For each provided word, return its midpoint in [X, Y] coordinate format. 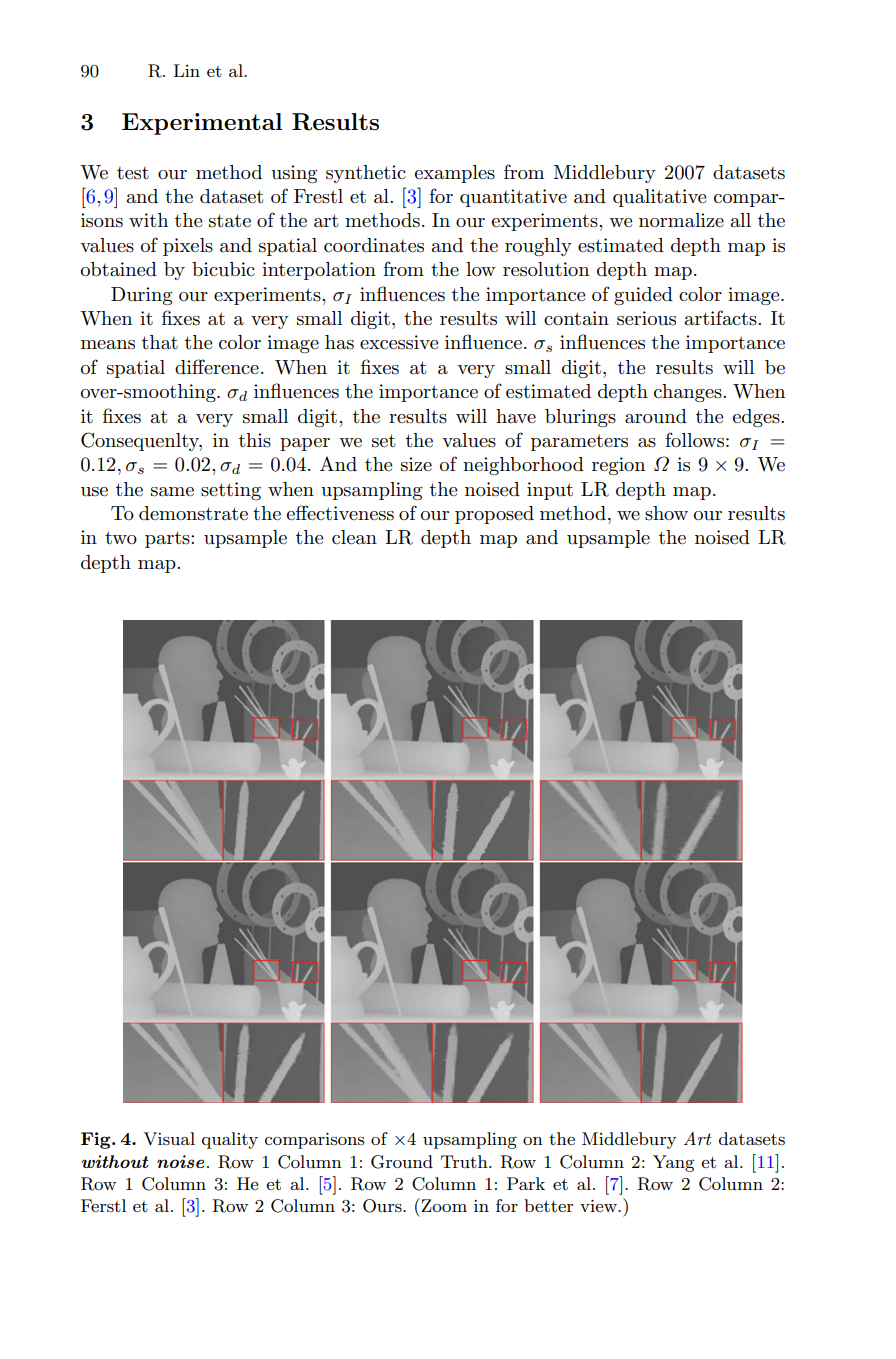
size [416, 464]
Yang [673, 1163]
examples [455, 174]
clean [354, 537]
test [133, 173]
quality [230, 1140]
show [666, 513]
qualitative [659, 198]
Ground [402, 1162]
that [160, 342]
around [656, 416]
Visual [169, 1139]
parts [168, 539]
